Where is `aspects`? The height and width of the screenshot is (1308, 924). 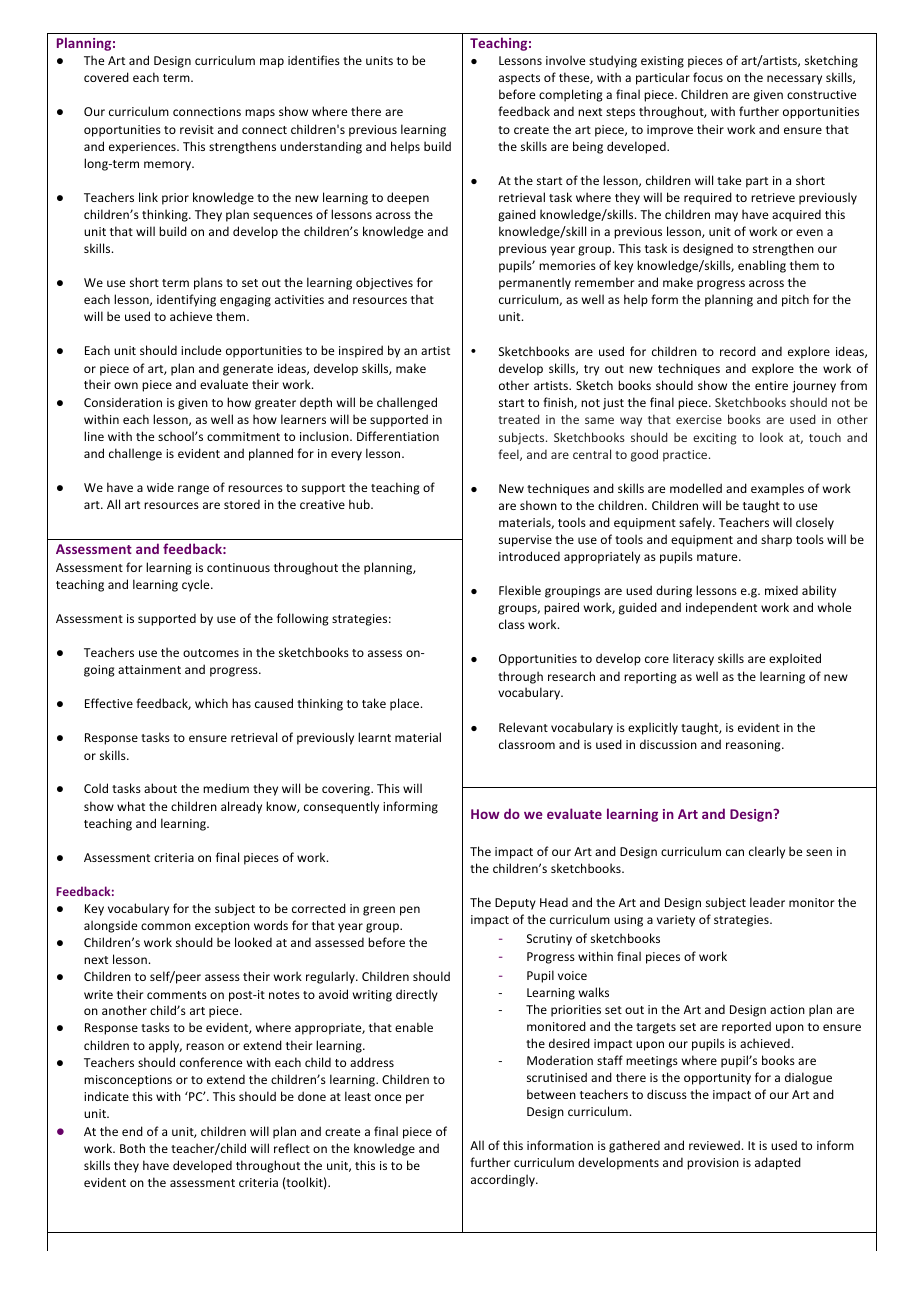
aspects is located at coordinates (519, 79).
